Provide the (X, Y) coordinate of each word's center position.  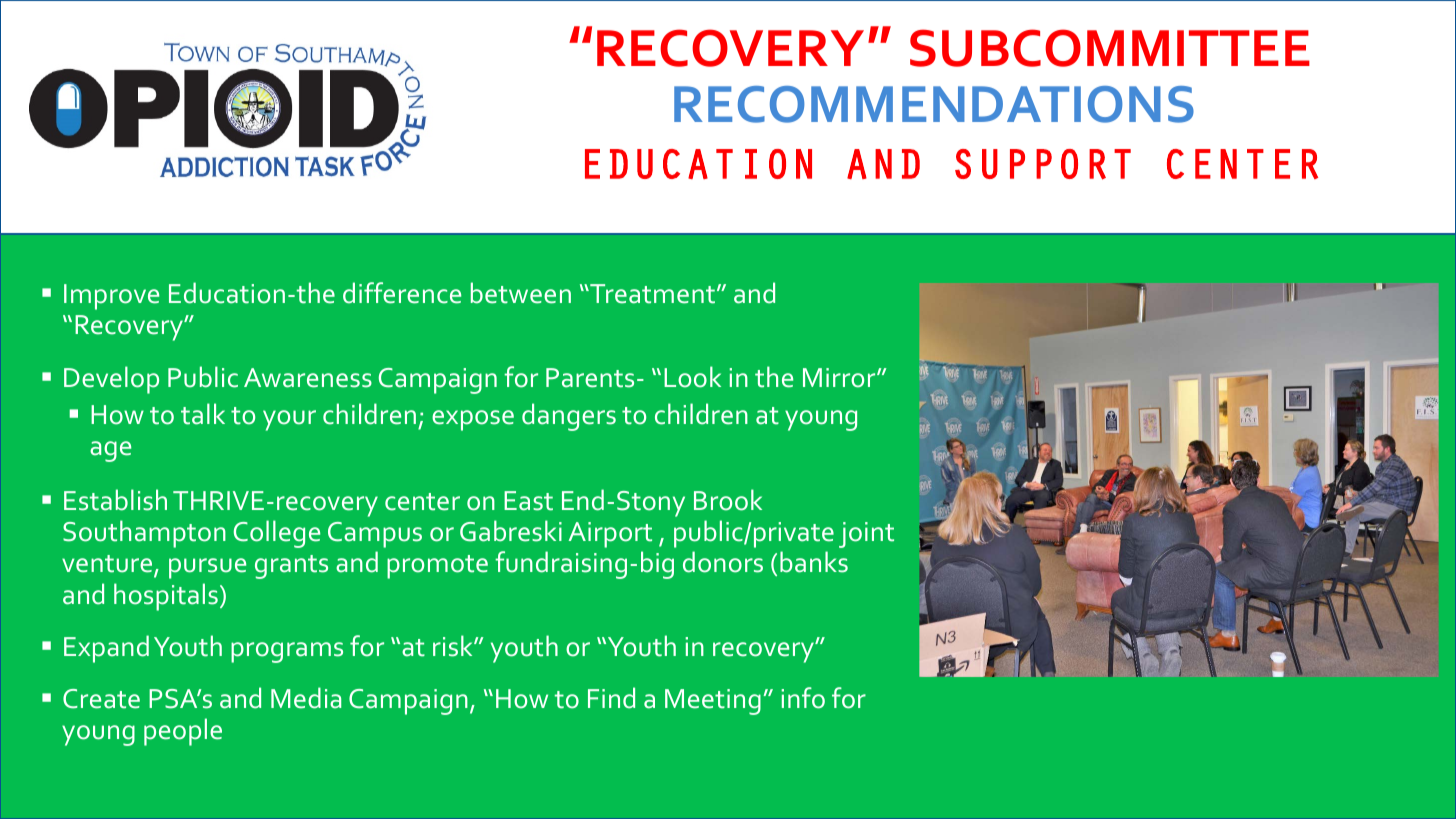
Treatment (651, 294)
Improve (111, 297)
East (528, 501)
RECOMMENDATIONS (934, 104)
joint (866, 535)
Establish (115, 500)
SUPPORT (1043, 164)
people (183, 732)
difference (402, 293)
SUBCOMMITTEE (1110, 48)
